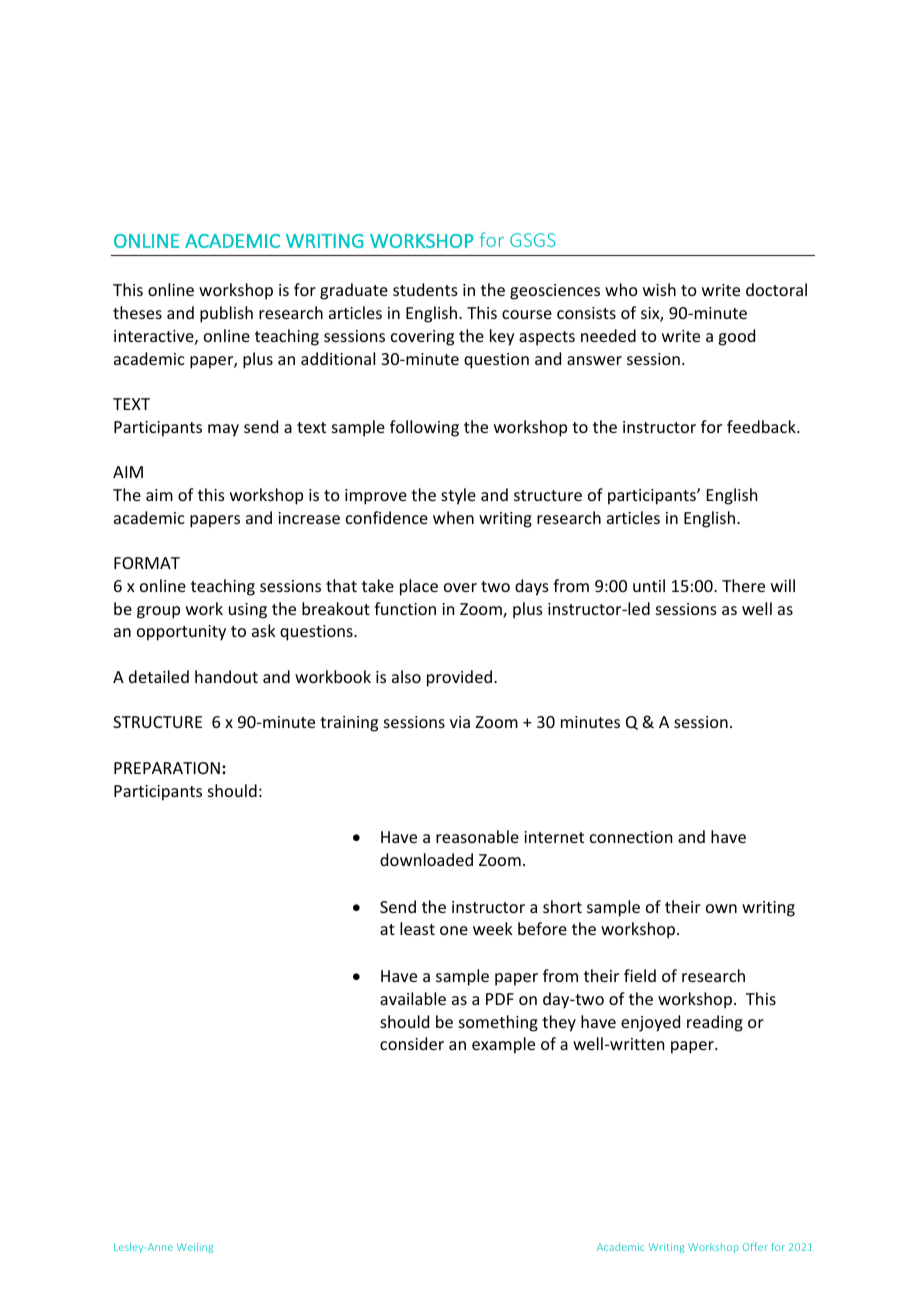  I want to click on good, so click(736, 337).
